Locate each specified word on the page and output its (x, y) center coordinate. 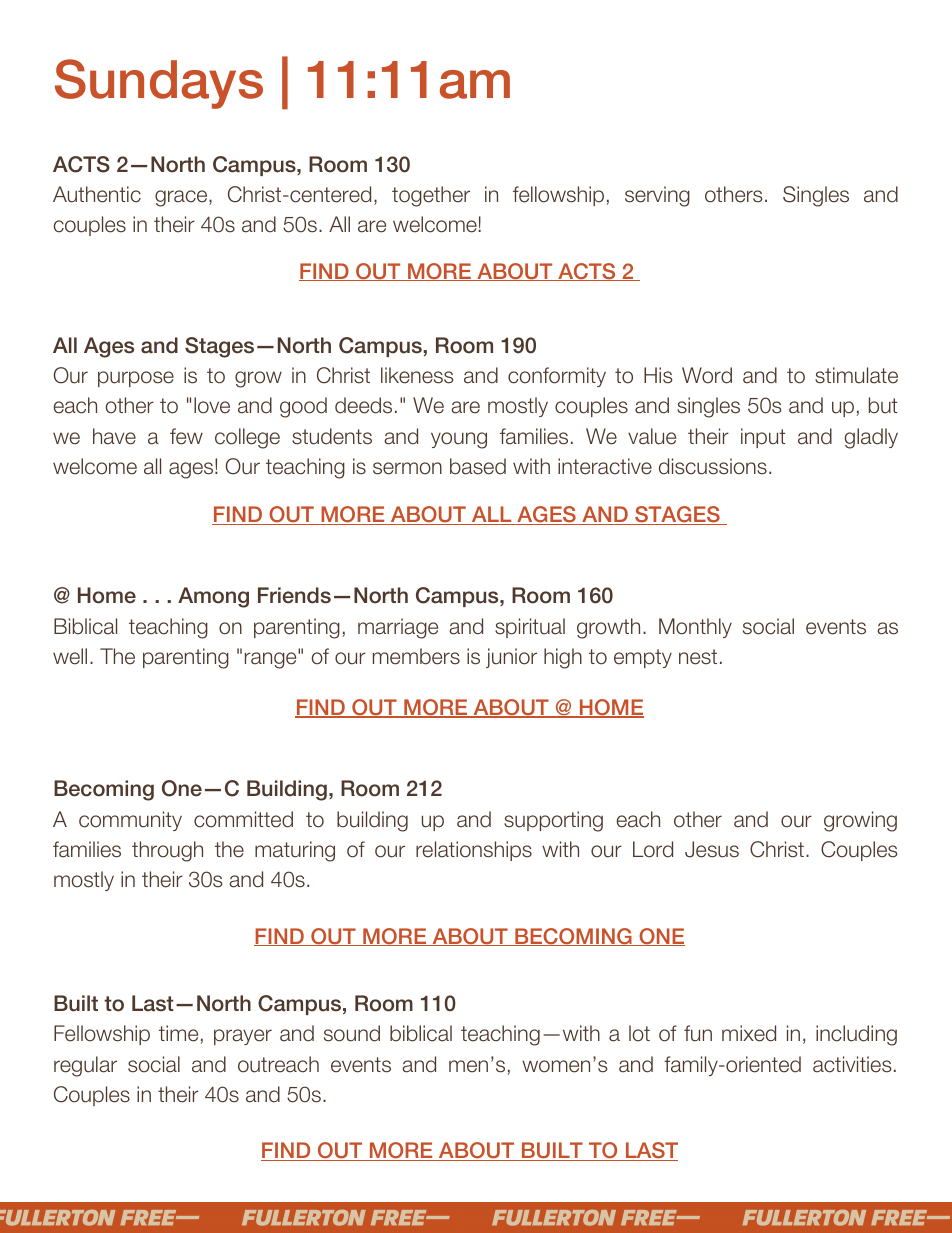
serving (657, 196)
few (186, 436)
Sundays (159, 84)
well (70, 656)
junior (511, 658)
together (431, 196)
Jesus (712, 849)
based (478, 466)
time (178, 1033)
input (763, 438)
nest (698, 657)
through (167, 851)
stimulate (856, 375)
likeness (417, 375)
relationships (474, 851)
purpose (136, 379)
